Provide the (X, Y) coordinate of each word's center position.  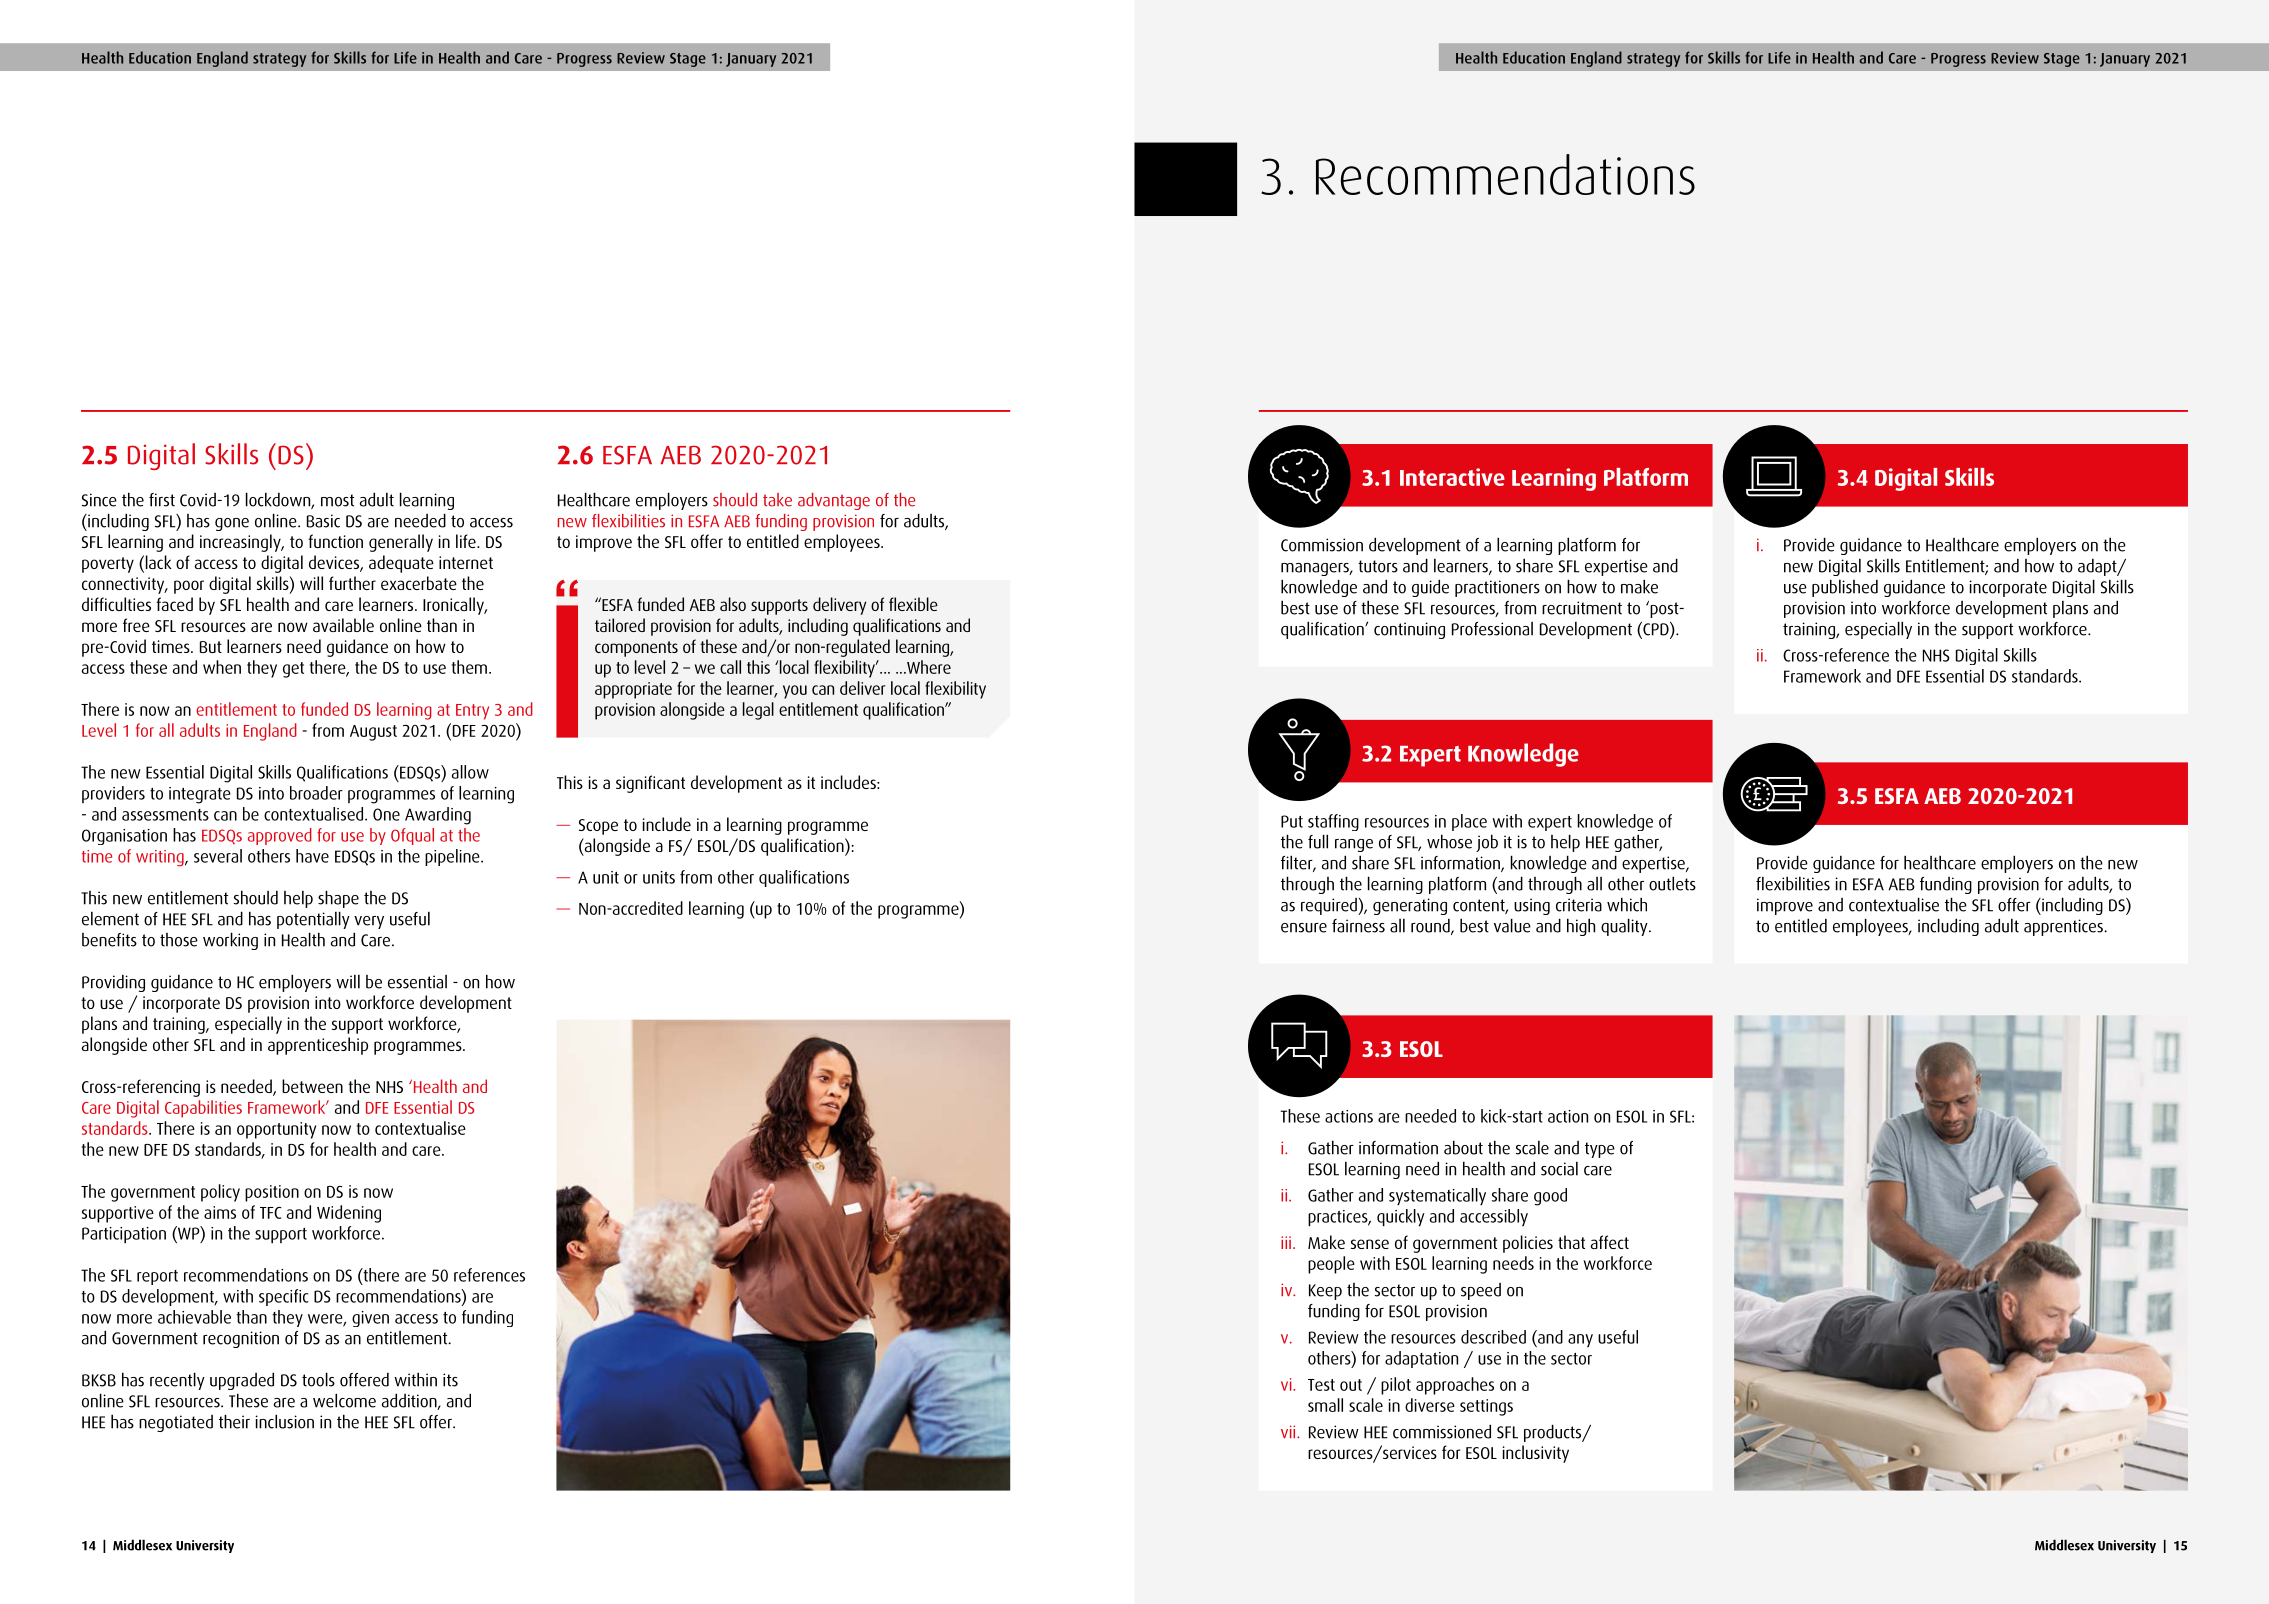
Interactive (1452, 477)
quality (1625, 927)
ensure (1304, 928)
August (373, 733)
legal (758, 711)
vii (1289, 1431)
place (1469, 822)
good (1550, 1197)
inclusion (284, 1421)
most (337, 500)
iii (1287, 1242)
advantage (834, 501)
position (272, 1193)
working (230, 941)
